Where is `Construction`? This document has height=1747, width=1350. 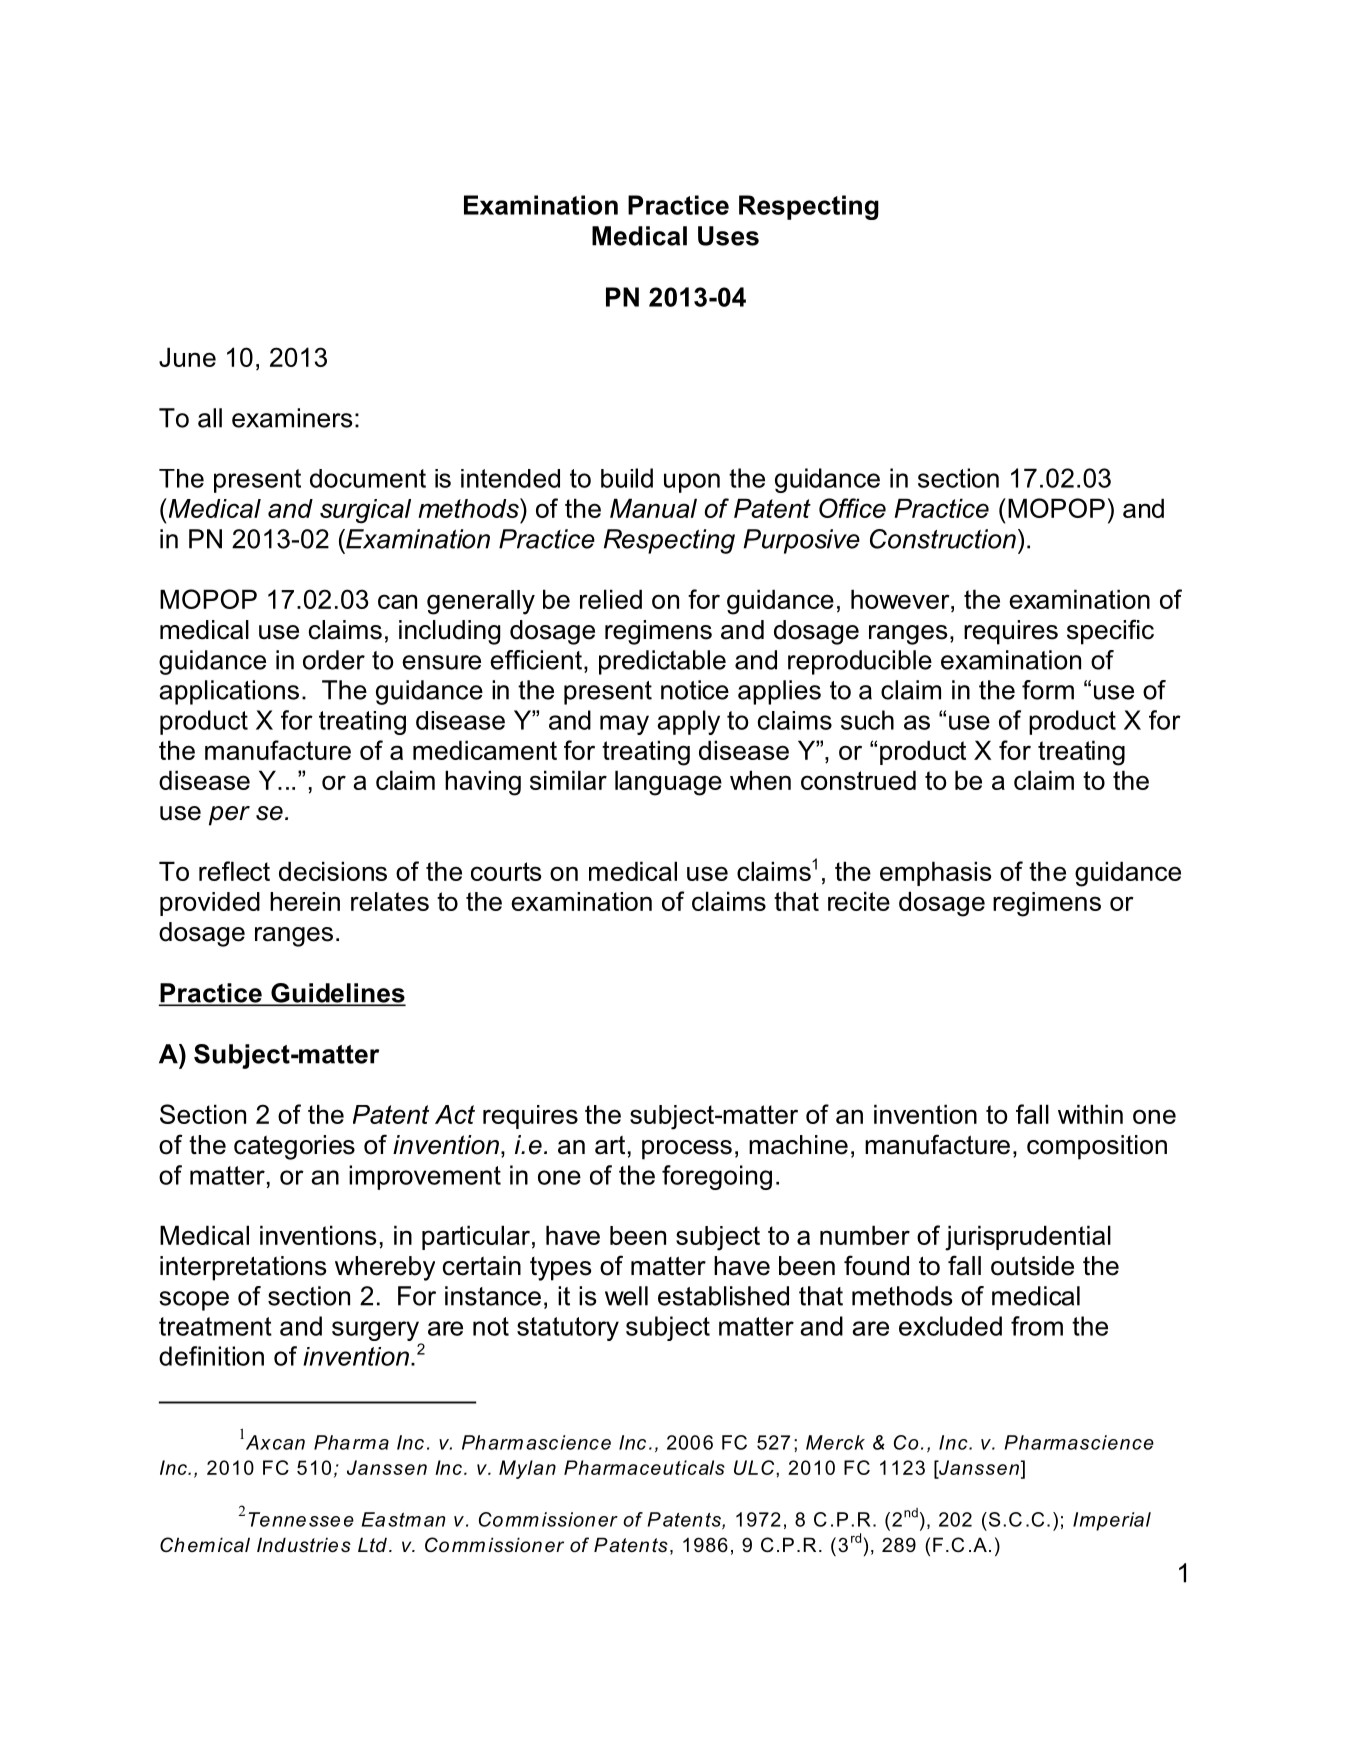
Construction is located at coordinates (943, 539).
